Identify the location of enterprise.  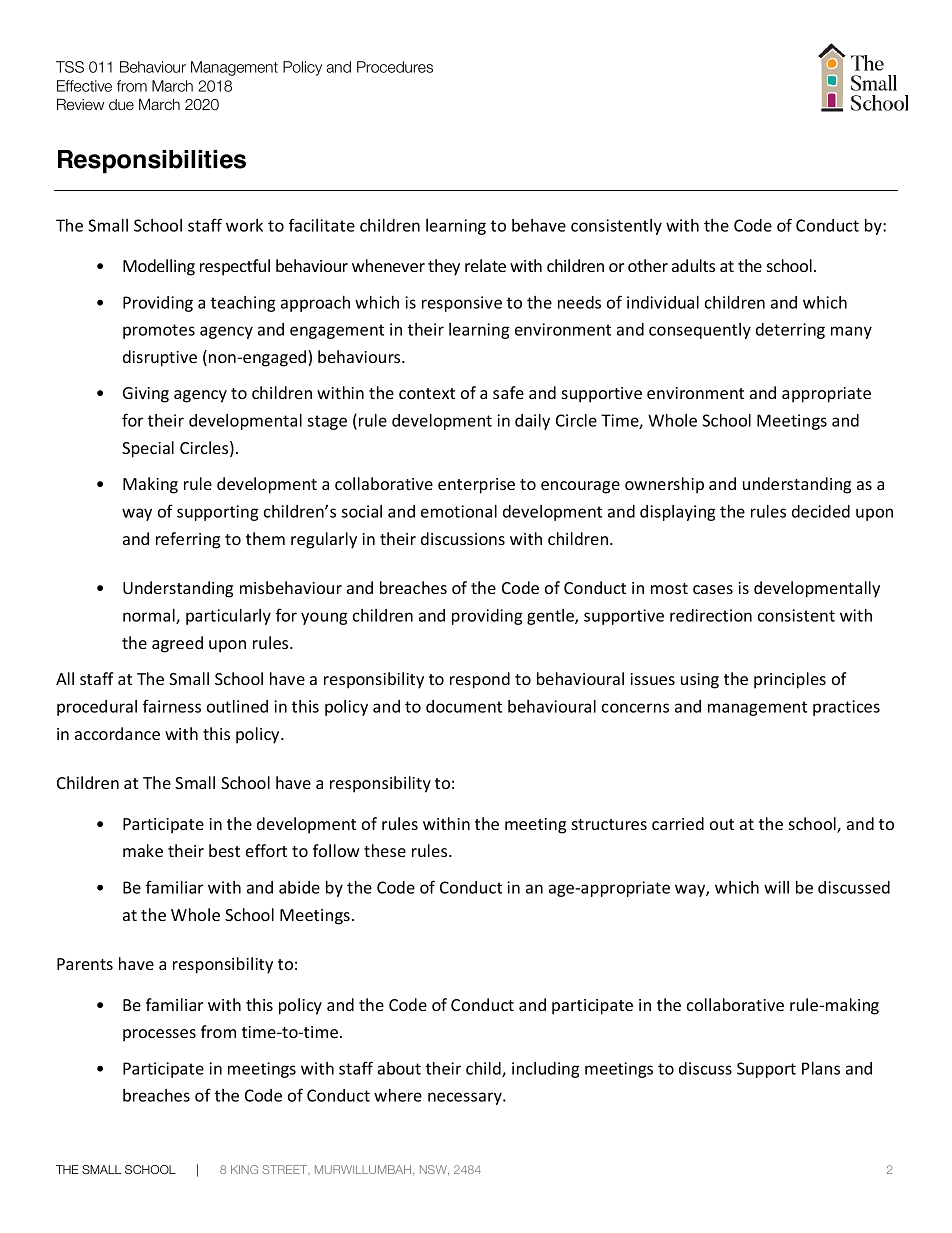
(476, 486).
